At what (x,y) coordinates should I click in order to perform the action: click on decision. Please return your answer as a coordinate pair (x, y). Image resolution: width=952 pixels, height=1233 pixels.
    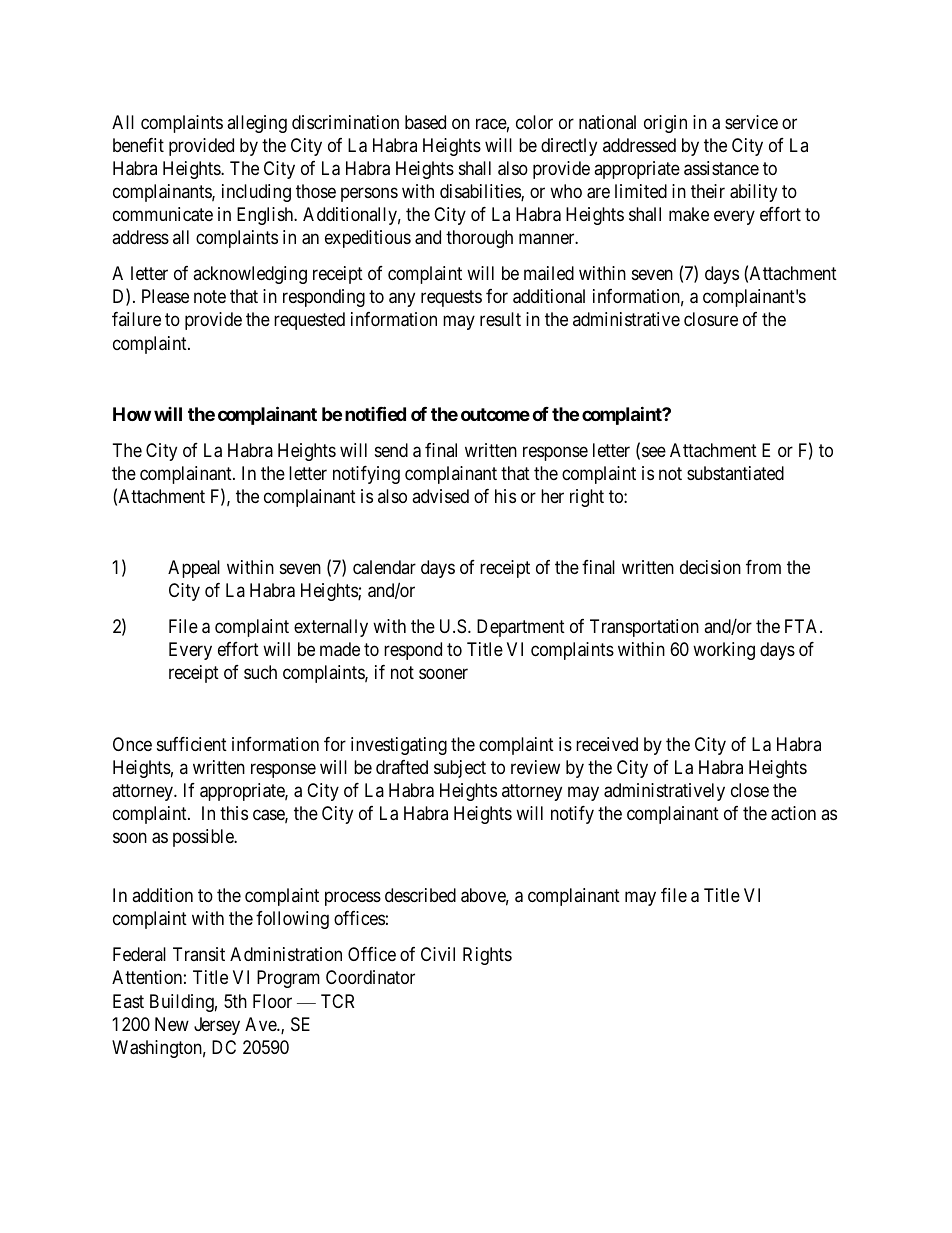
    Looking at the image, I should click on (710, 567).
